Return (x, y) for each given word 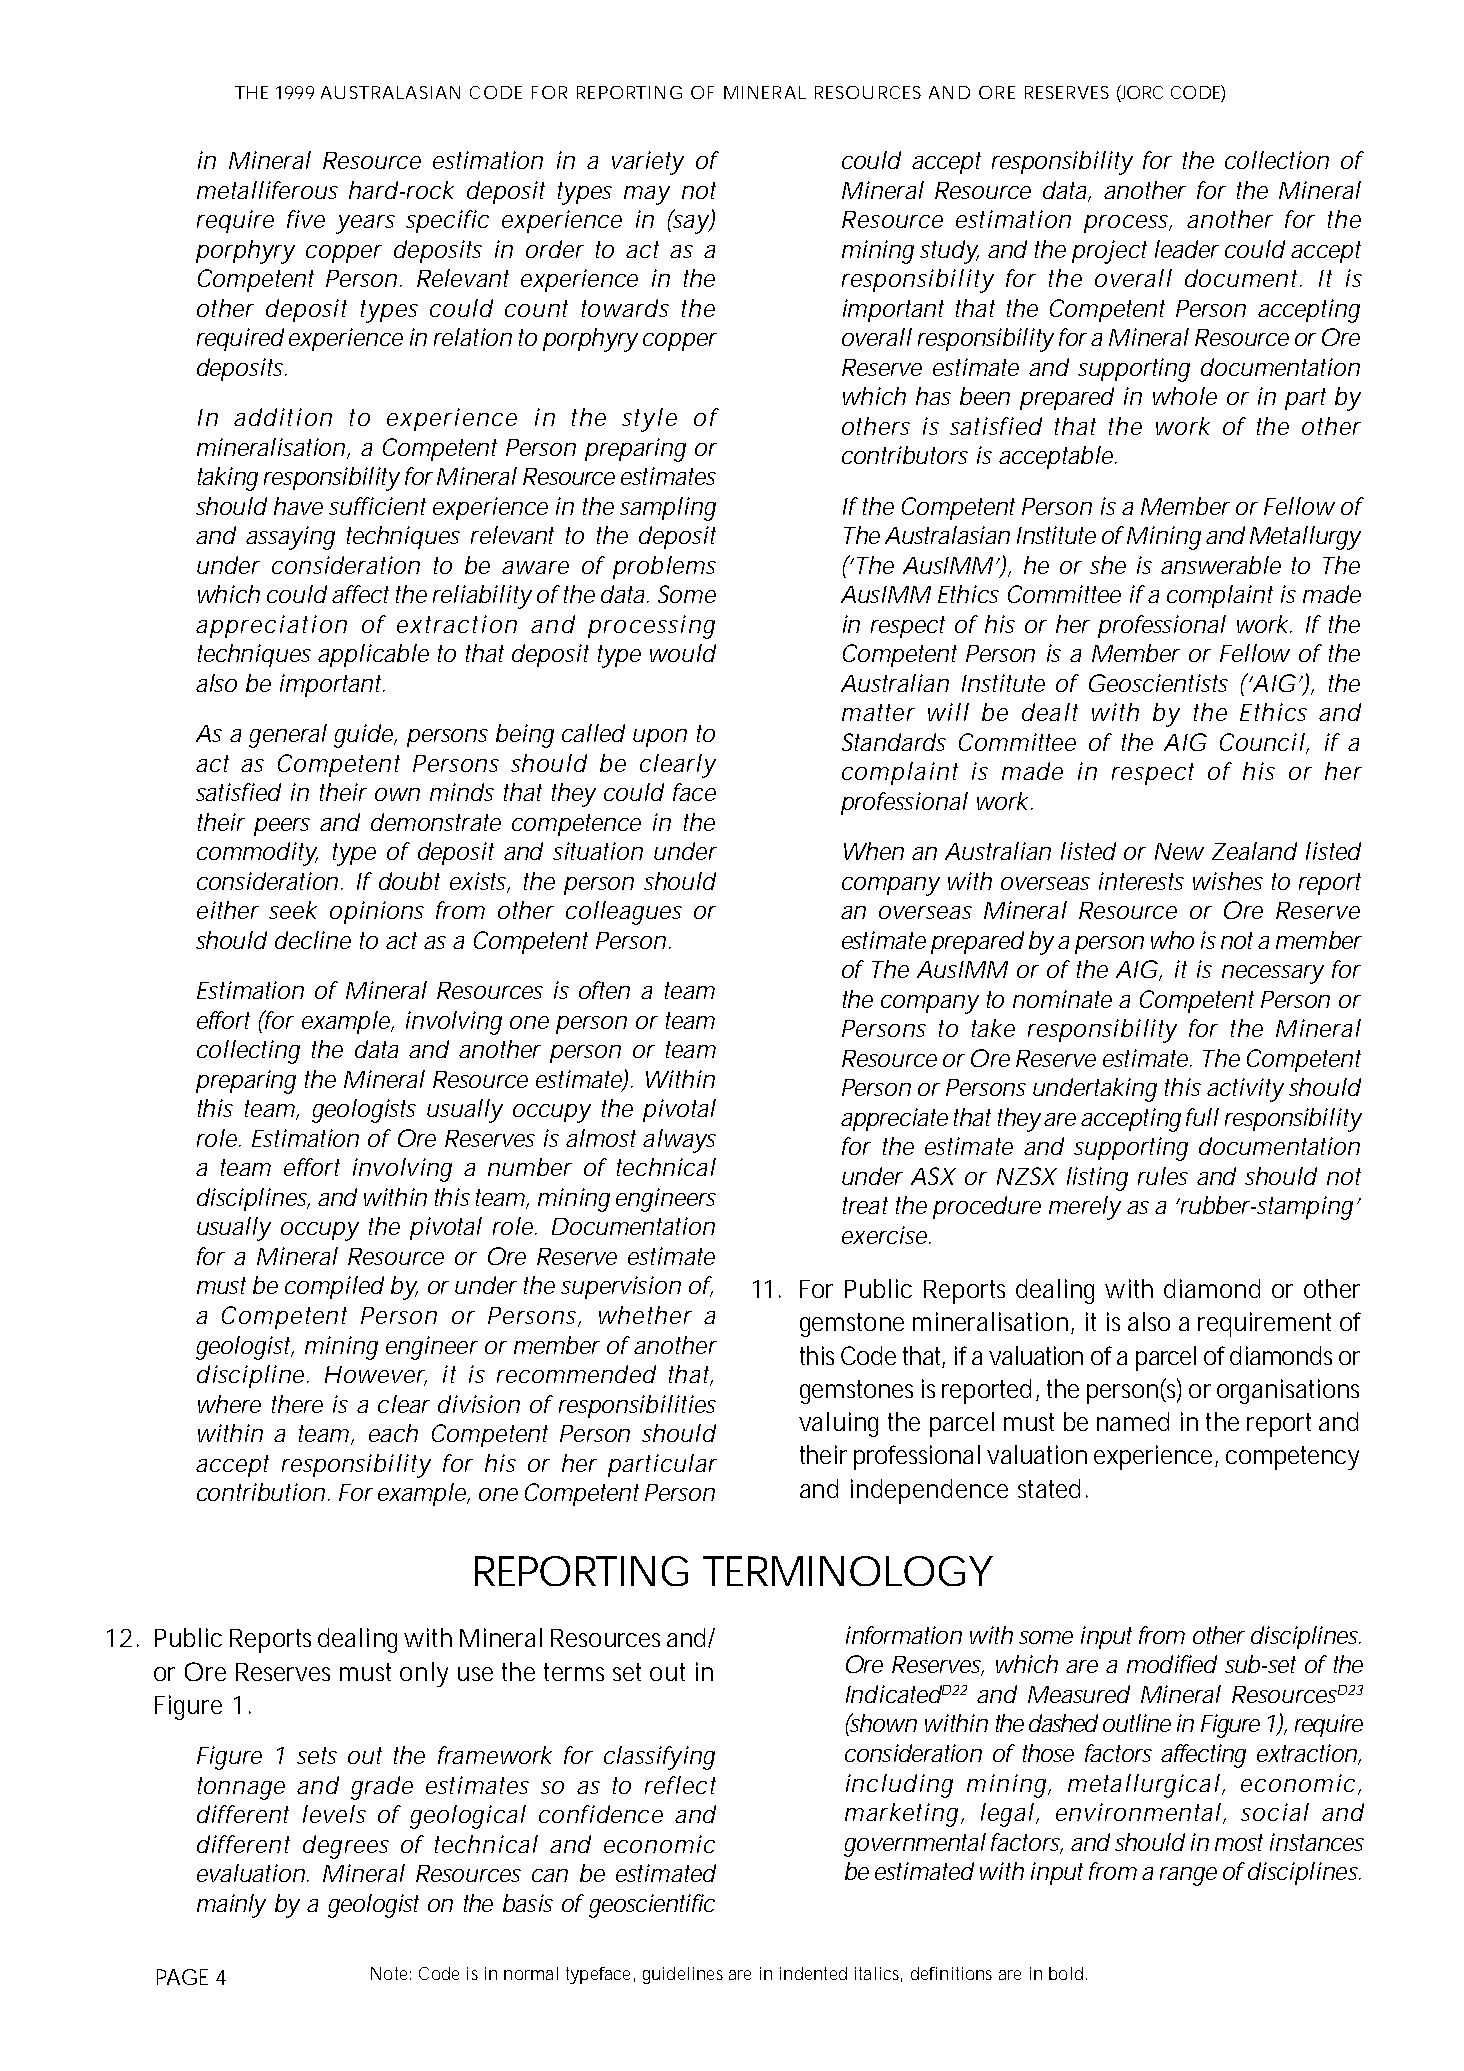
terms (574, 1672)
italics (878, 1974)
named (1133, 1421)
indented (813, 1973)
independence (929, 1491)
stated (1049, 1488)
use (475, 1674)
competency (1292, 1458)
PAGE (182, 1977)
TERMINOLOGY (848, 1571)
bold (1066, 1973)
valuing (838, 1424)
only (424, 1674)
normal (531, 1973)
